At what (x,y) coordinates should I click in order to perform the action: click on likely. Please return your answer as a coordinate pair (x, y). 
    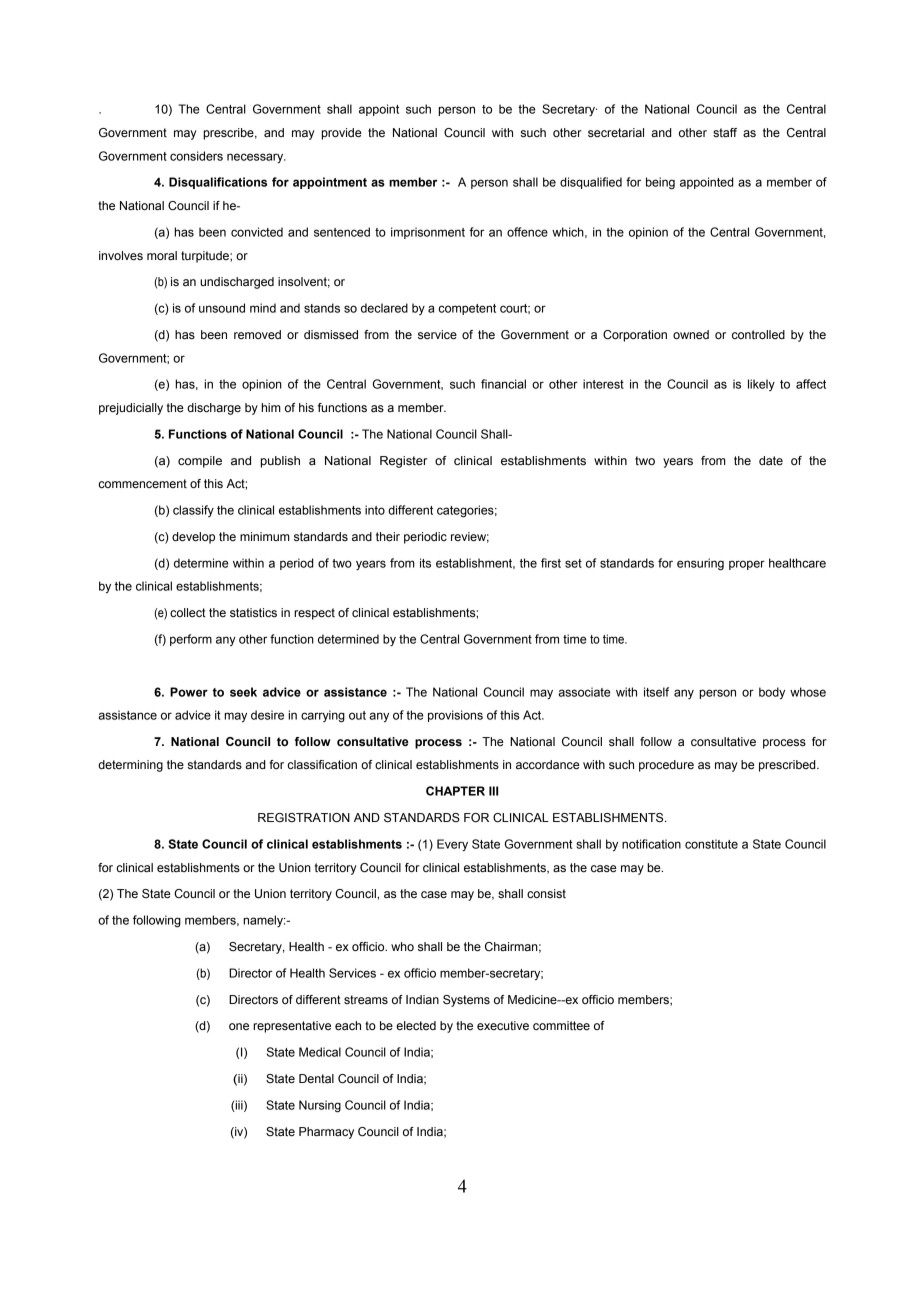
    Looking at the image, I should click on (761, 385).
